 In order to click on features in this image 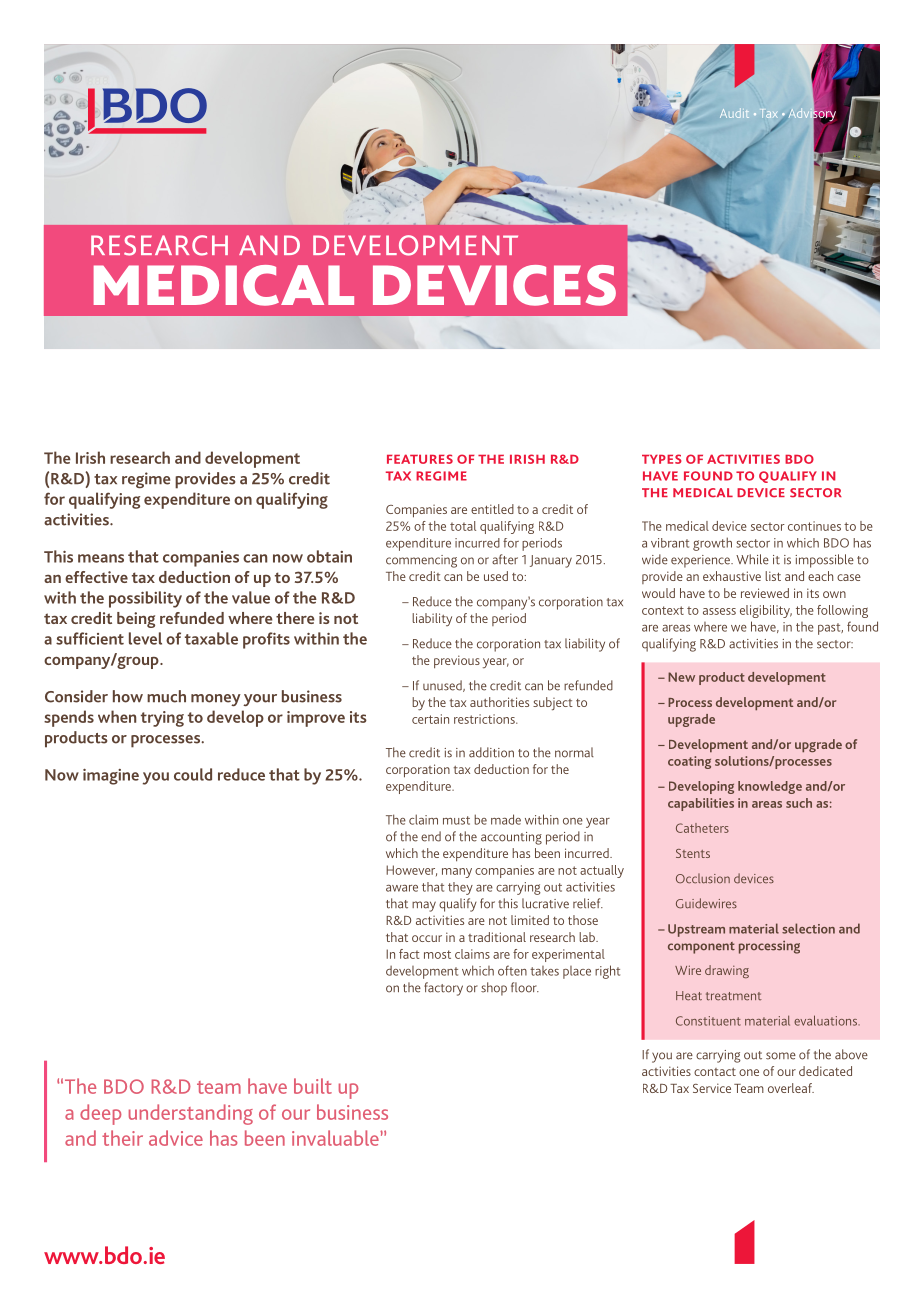, I will do `click(420, 459)`.
